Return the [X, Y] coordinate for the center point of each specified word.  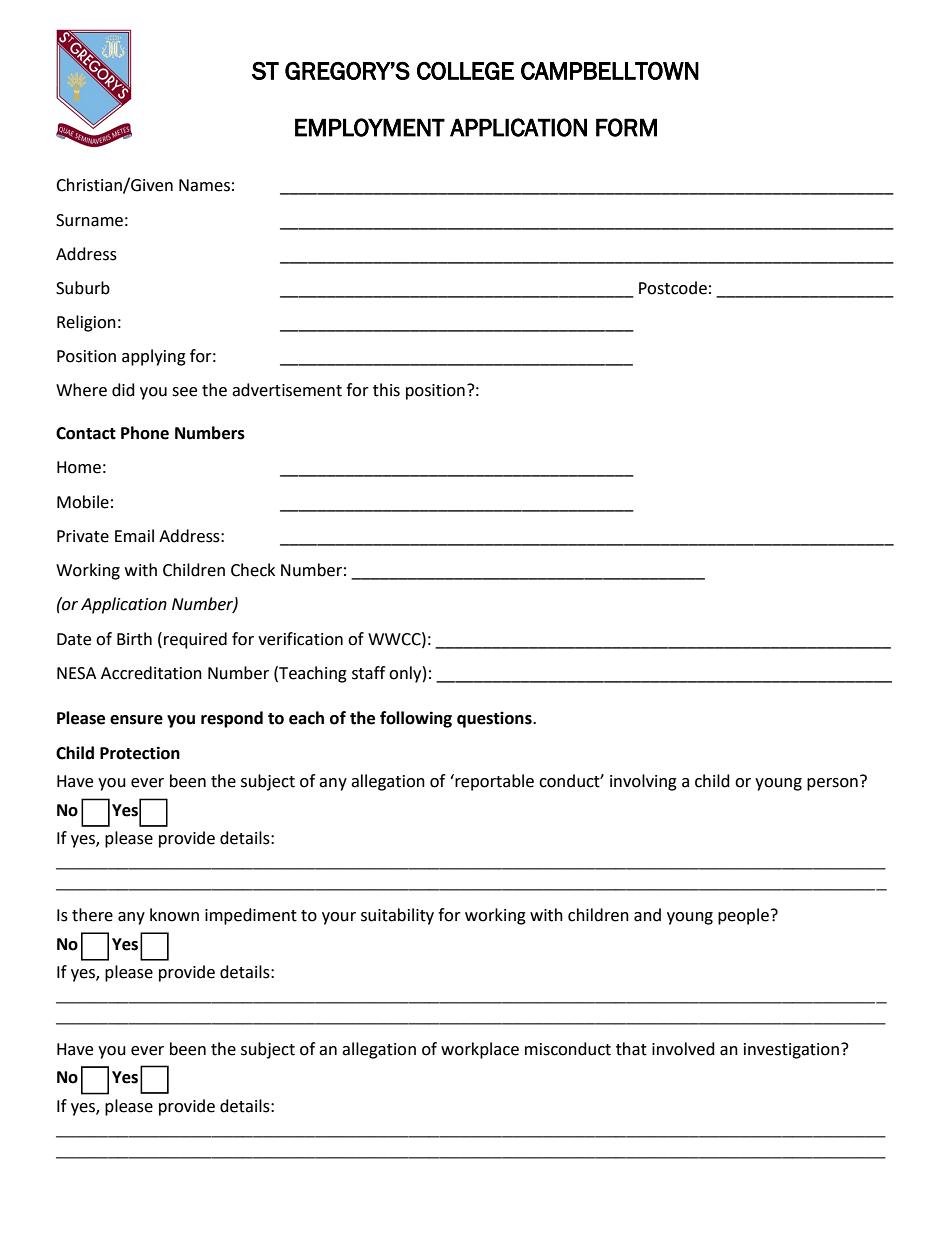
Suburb [83, 288]
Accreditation [151, 673]
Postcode [673, 288]
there [92, 915]
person [832, 784]
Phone [145, 433]
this [386, 390]
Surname [89, 220]
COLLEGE [465, 71]
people [743, 916]
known [174, 915]
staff [368, 673]
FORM [626, 127]
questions [495, 719]
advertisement [287, 390]
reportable [493, 782]
